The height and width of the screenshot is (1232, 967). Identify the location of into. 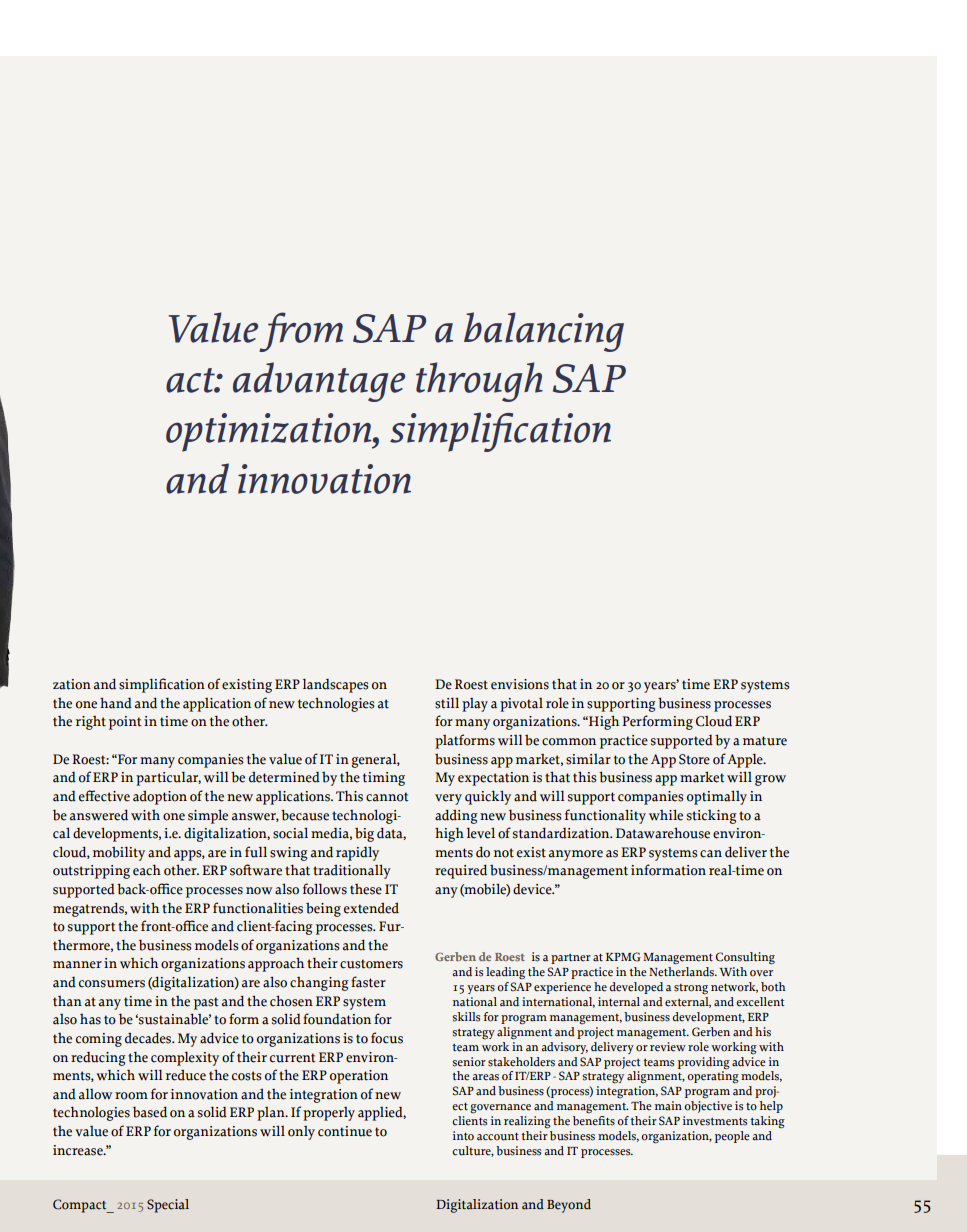
(463, 1136).
